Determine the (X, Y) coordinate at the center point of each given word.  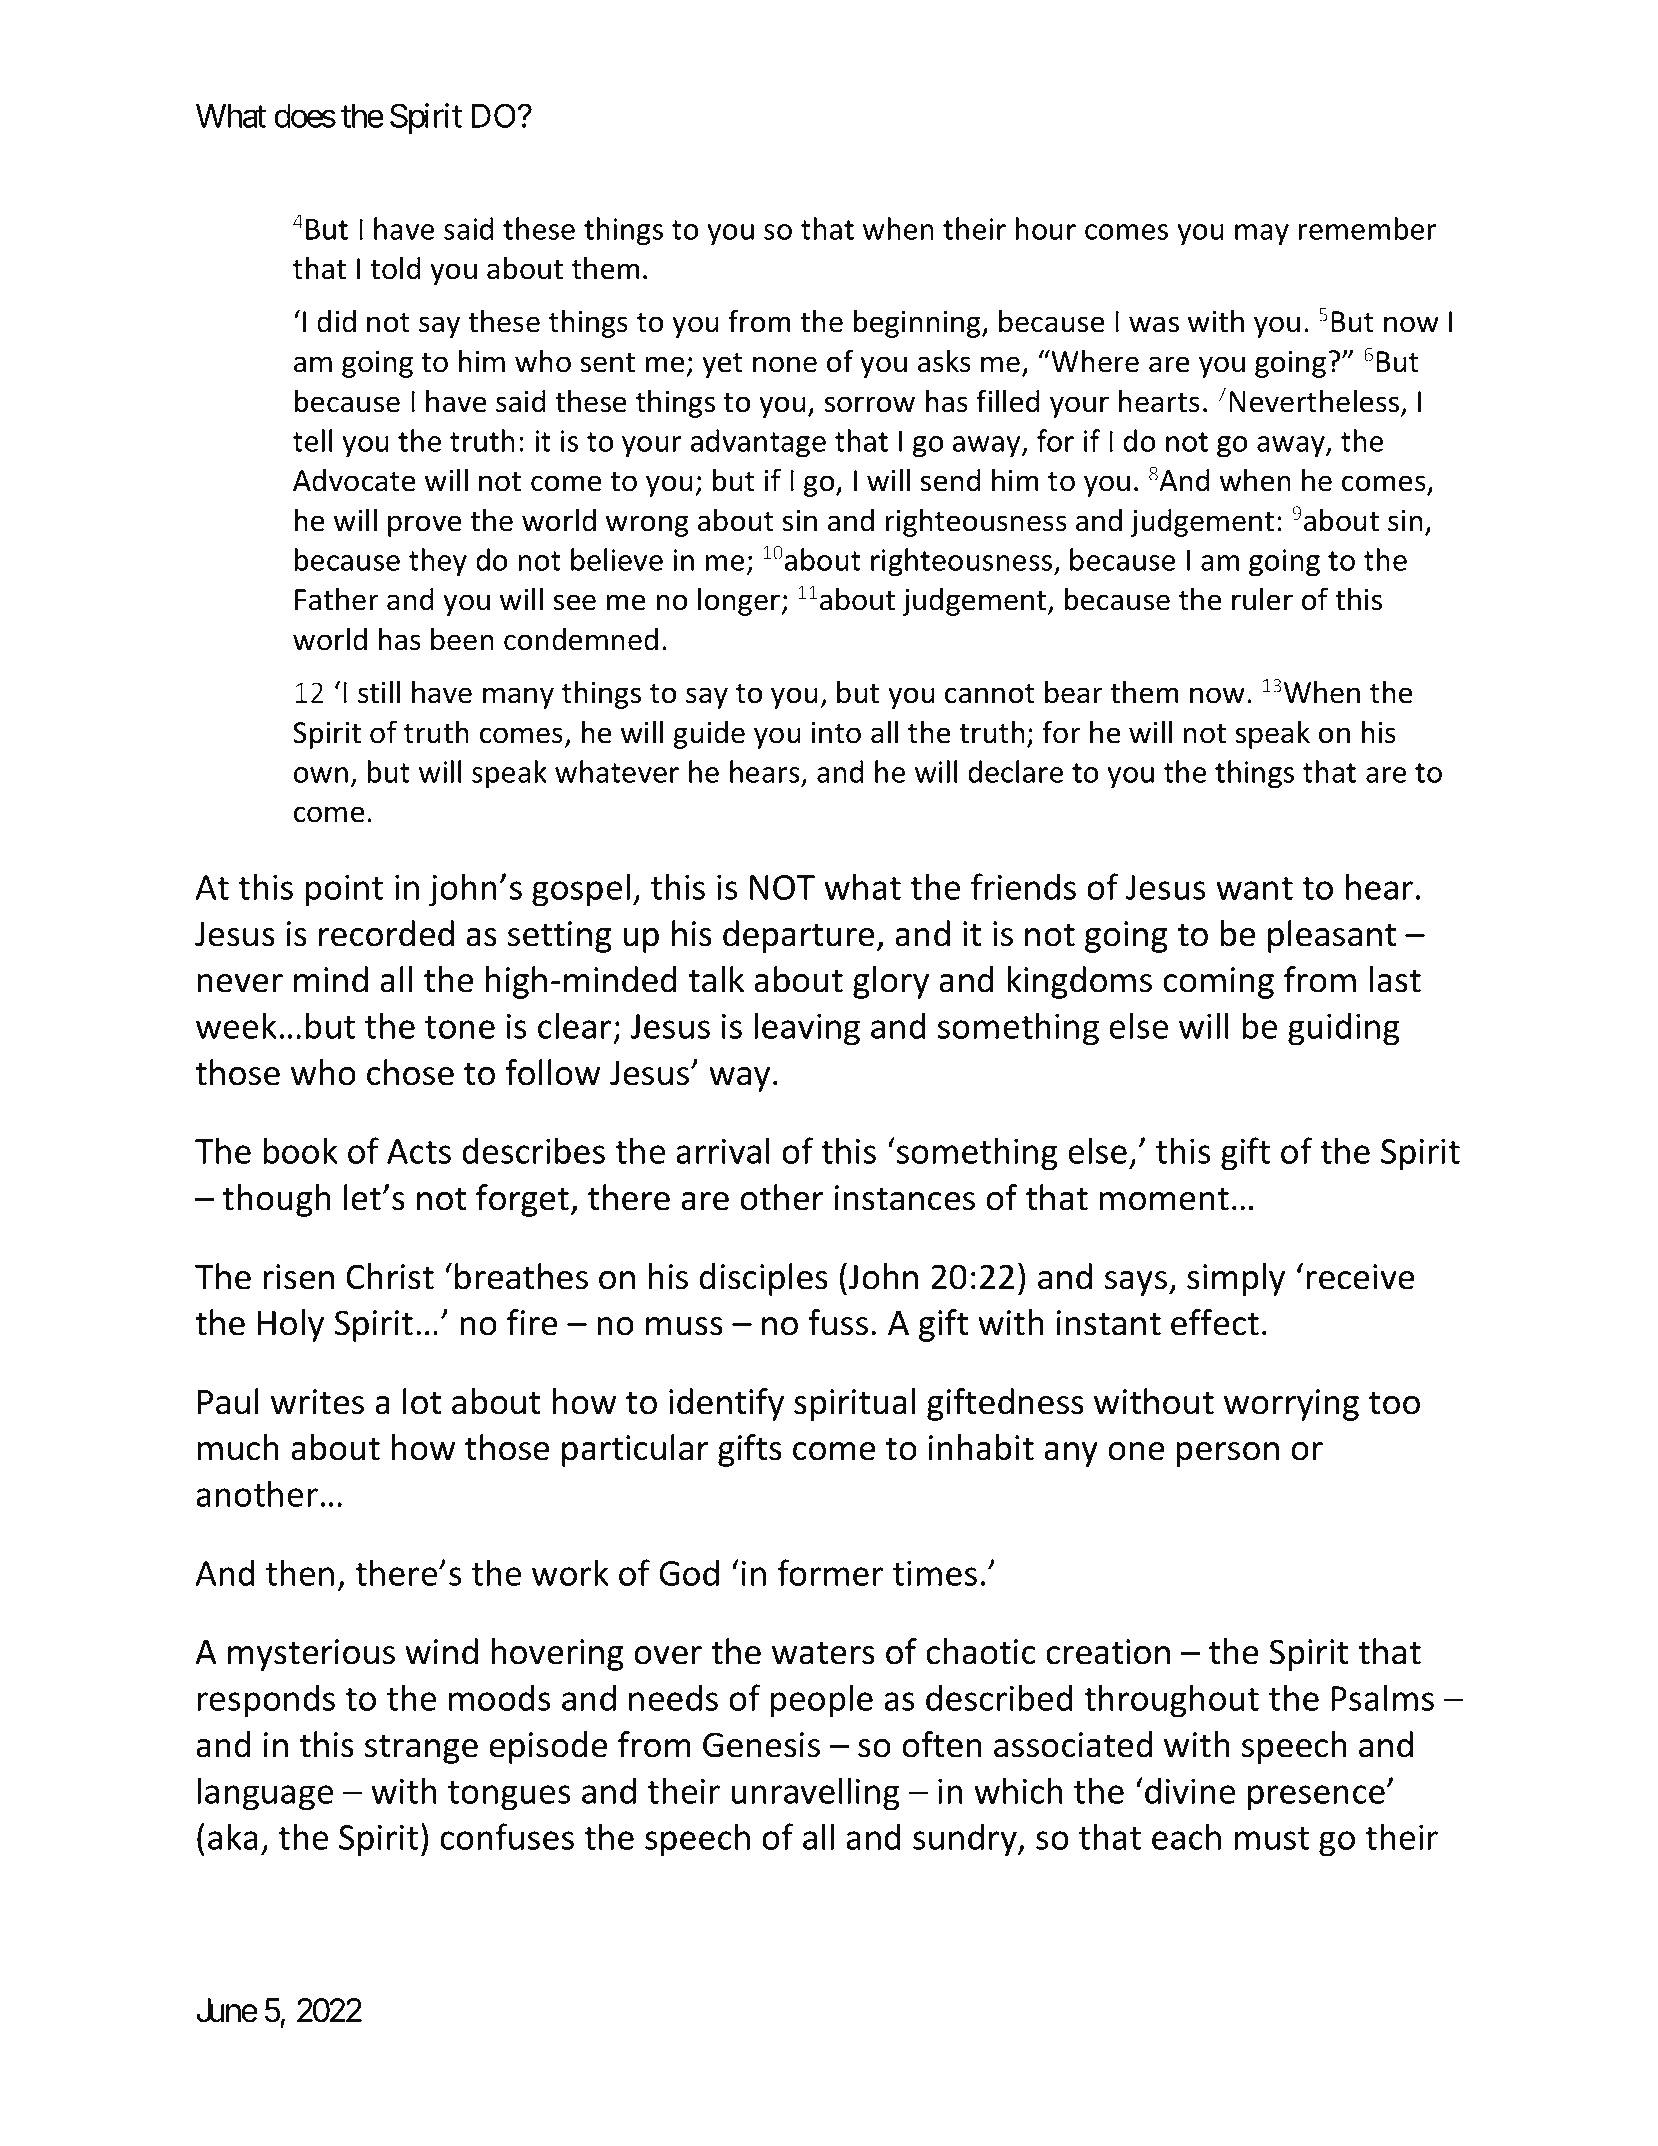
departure (798, 936)
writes (317, 1402)
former (830, 1572)
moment (1164, 1199)
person (1227, 1454)
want (1254, 888)
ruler (1262, 599)
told (395, 268)
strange (421, 1749)
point (344, 891)
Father (337, 599)
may (1262, 235)
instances (905, 1198)
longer (740, 602)
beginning (918, 324)
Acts (419, 1151)
